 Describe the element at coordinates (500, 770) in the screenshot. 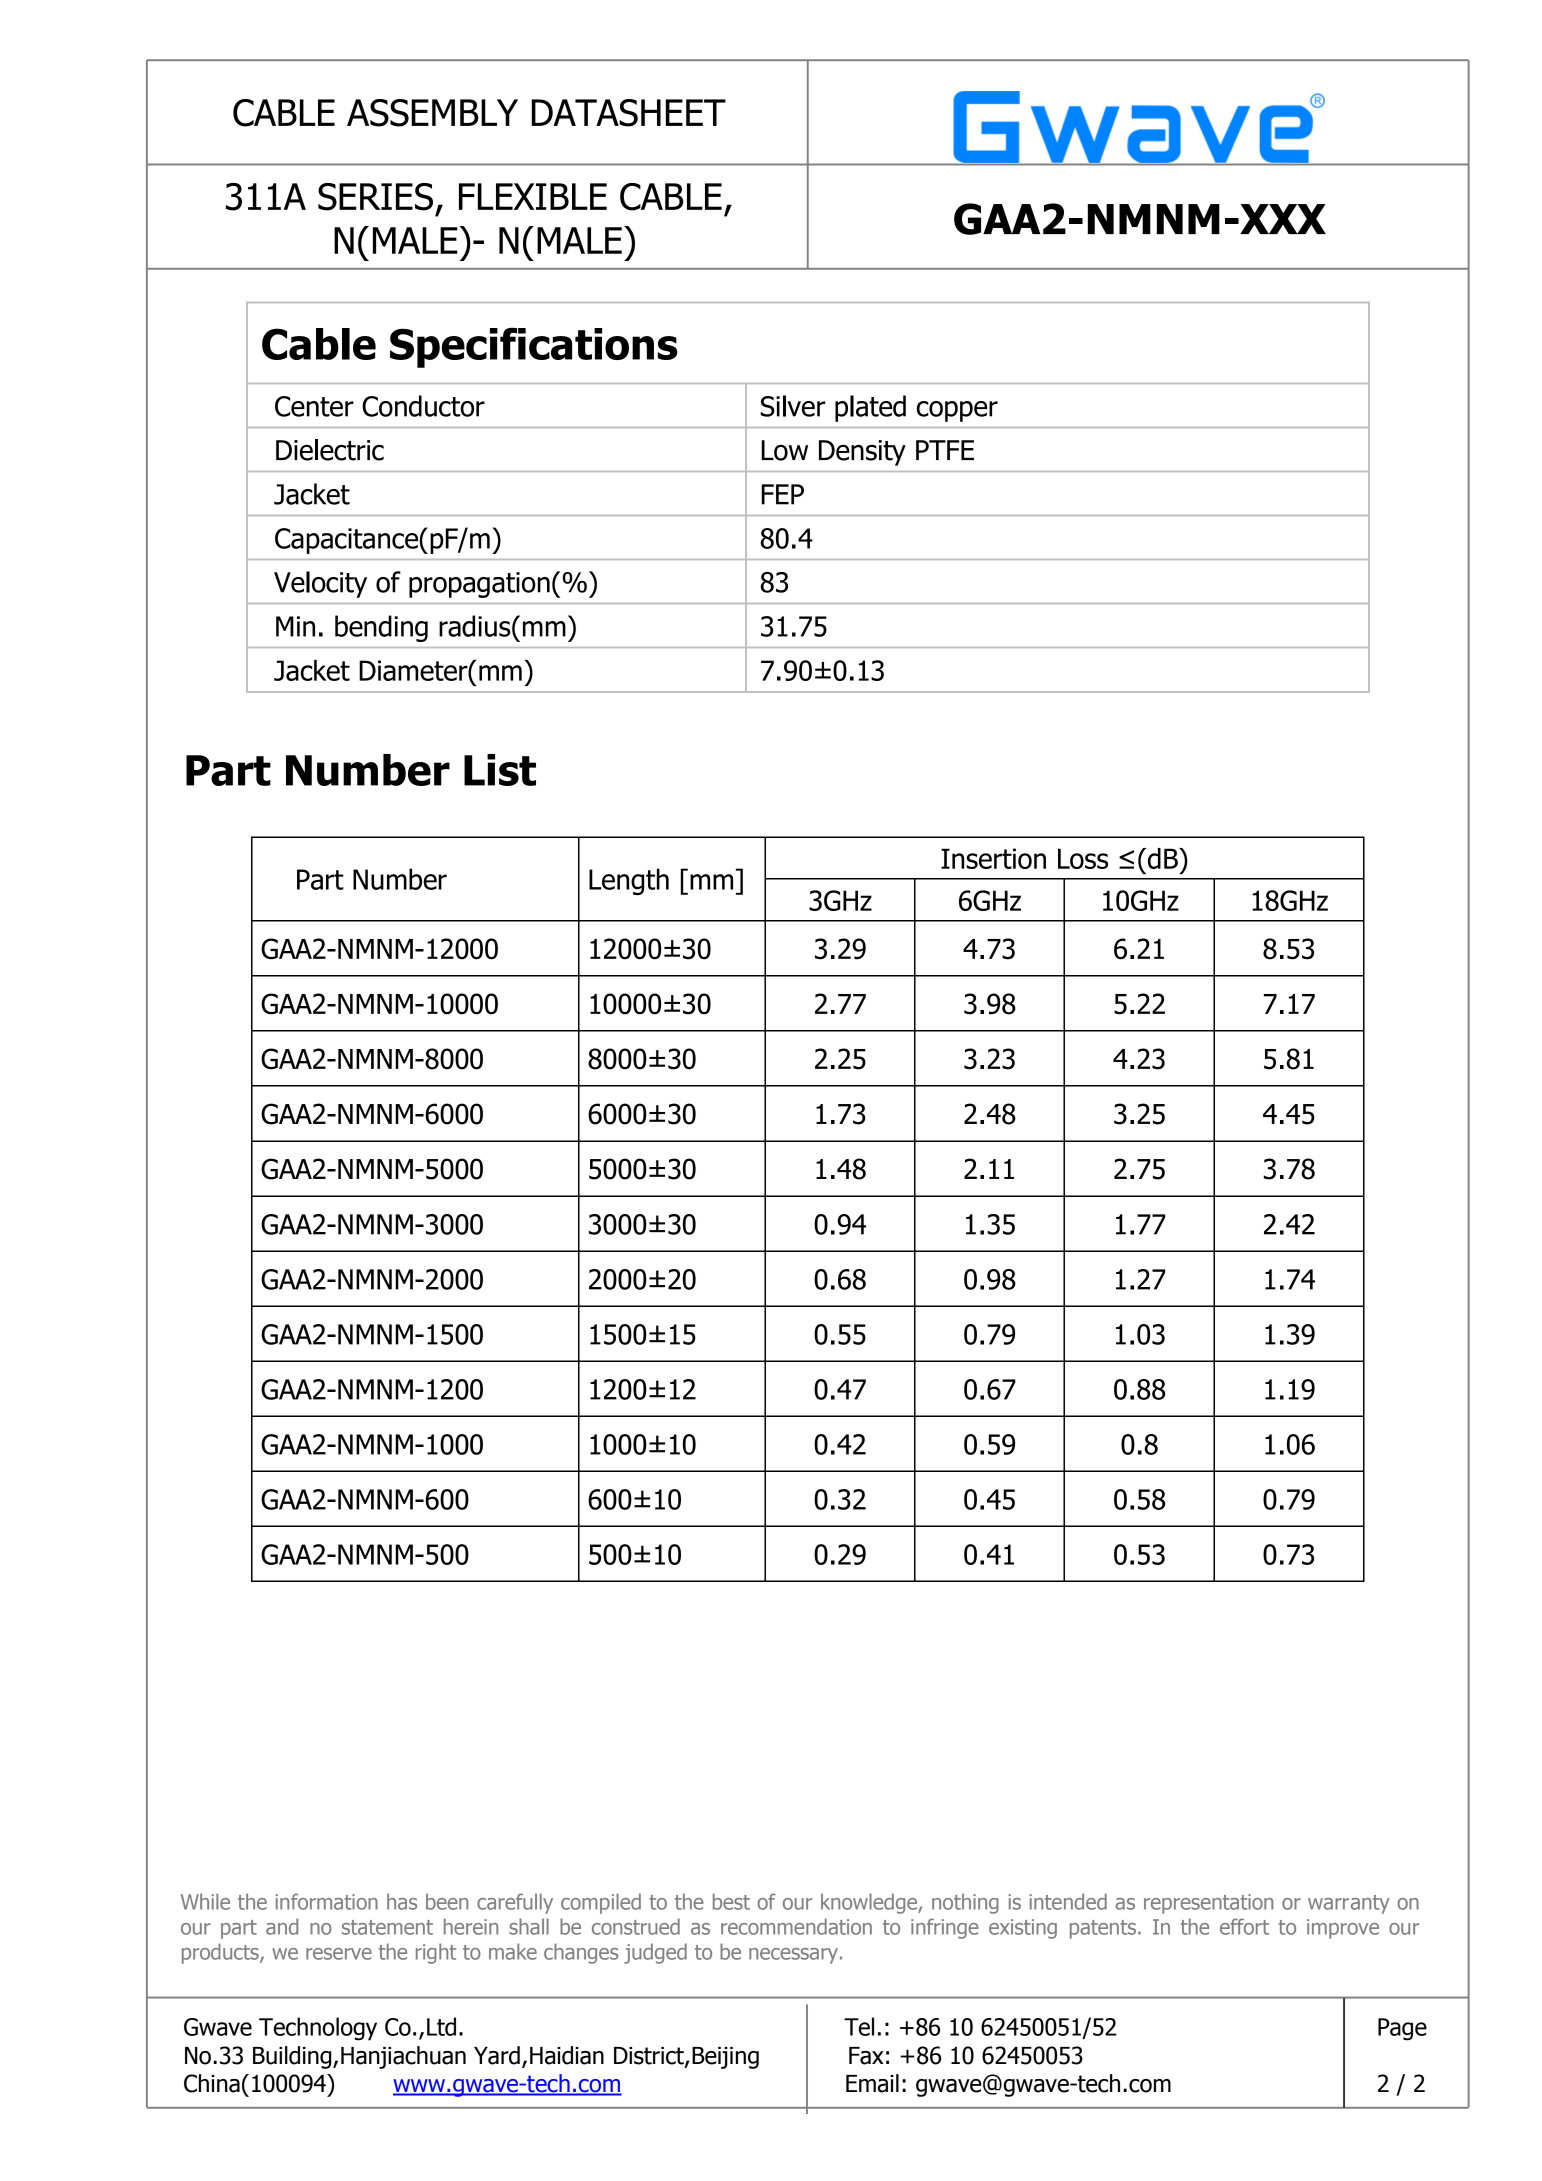

I see `List` at that location.
